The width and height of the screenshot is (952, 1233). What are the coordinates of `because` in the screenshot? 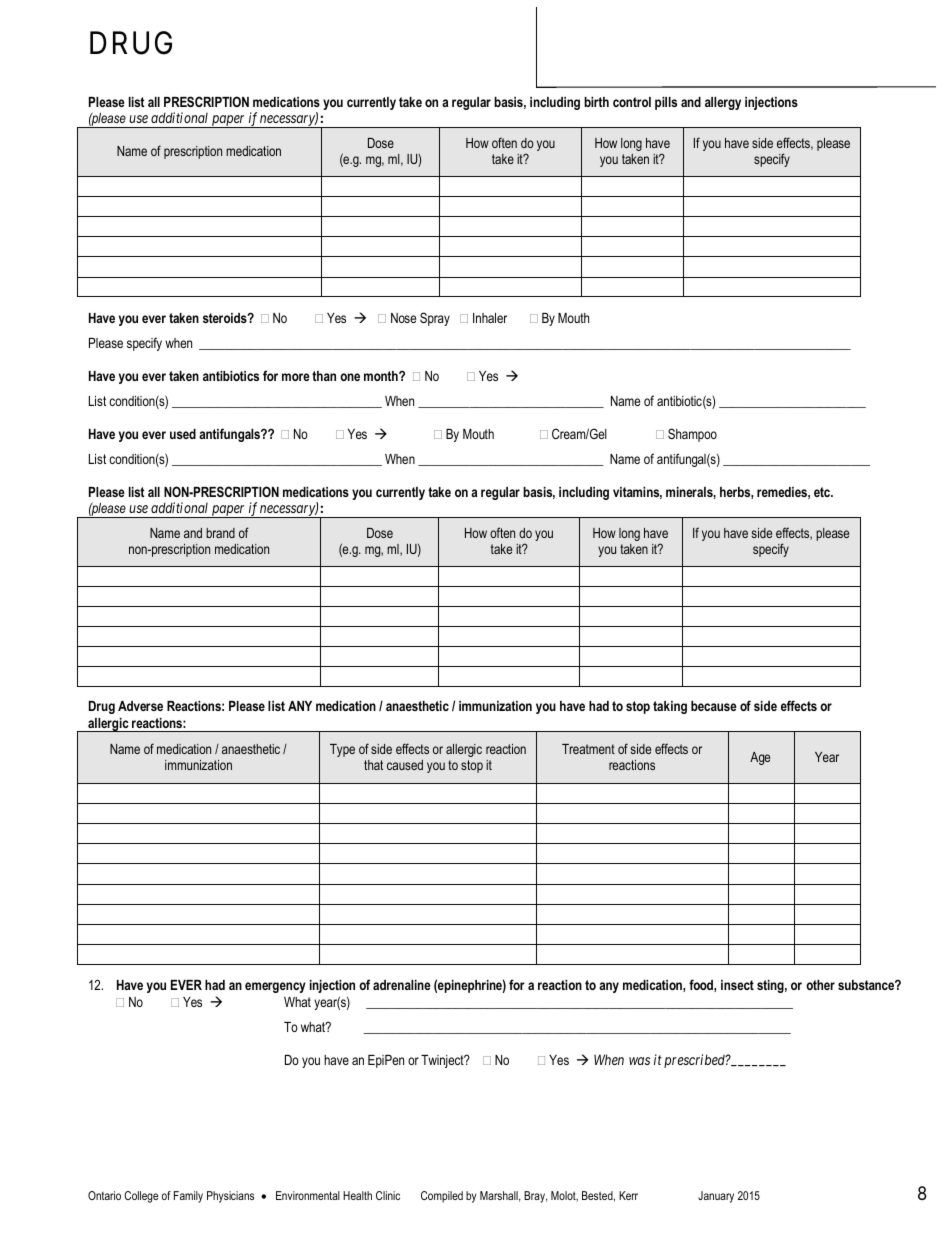 It's located at (714, 706).
